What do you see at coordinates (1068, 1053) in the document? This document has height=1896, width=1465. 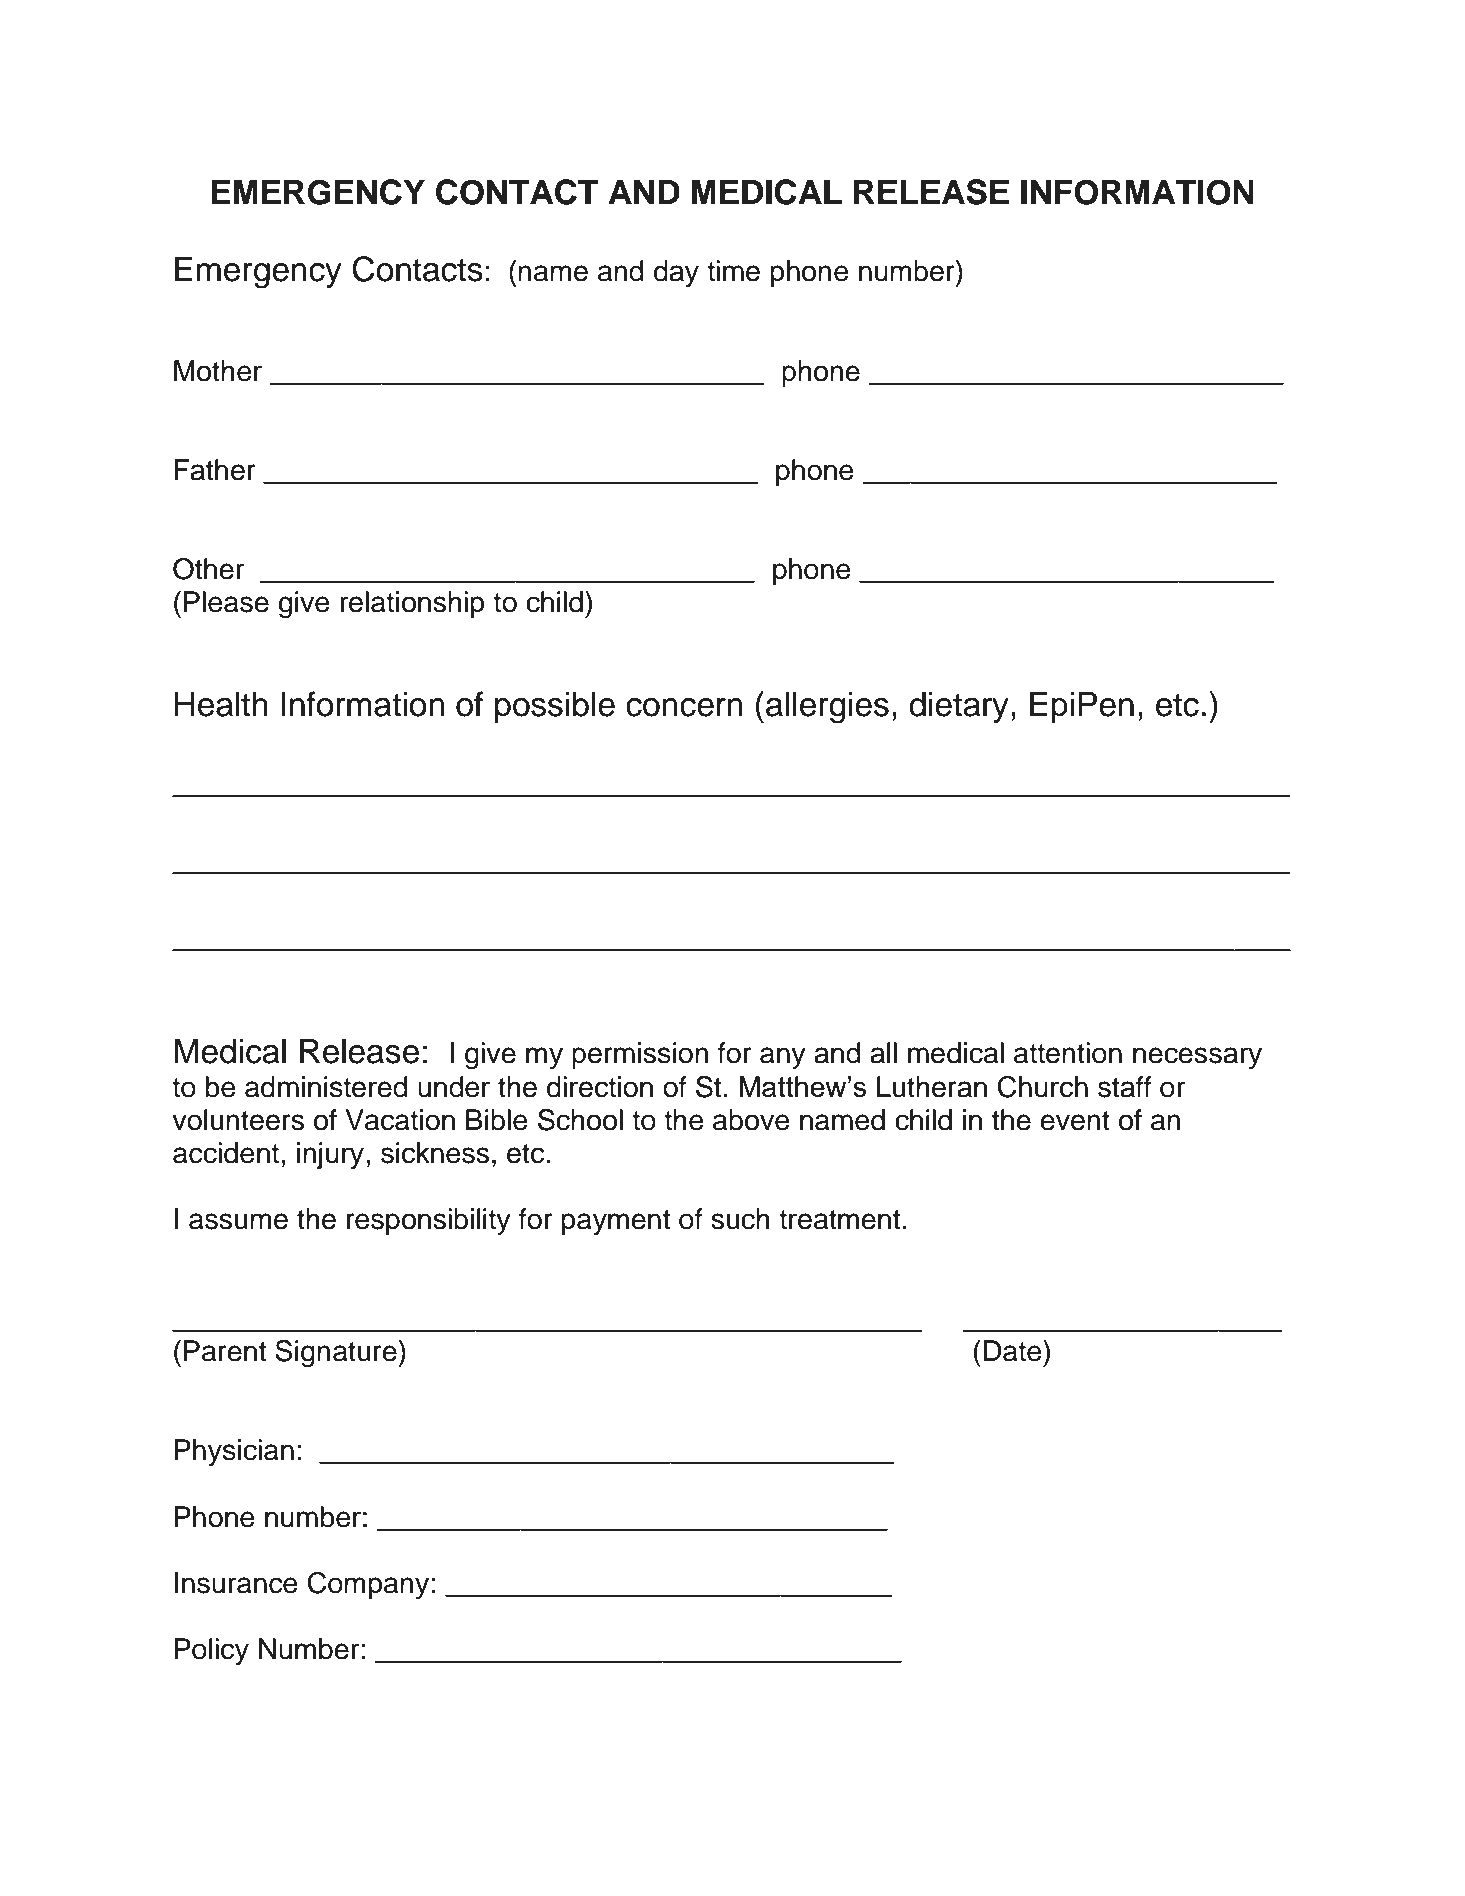 I see `attention` at bounding box center [1068, 1053].
